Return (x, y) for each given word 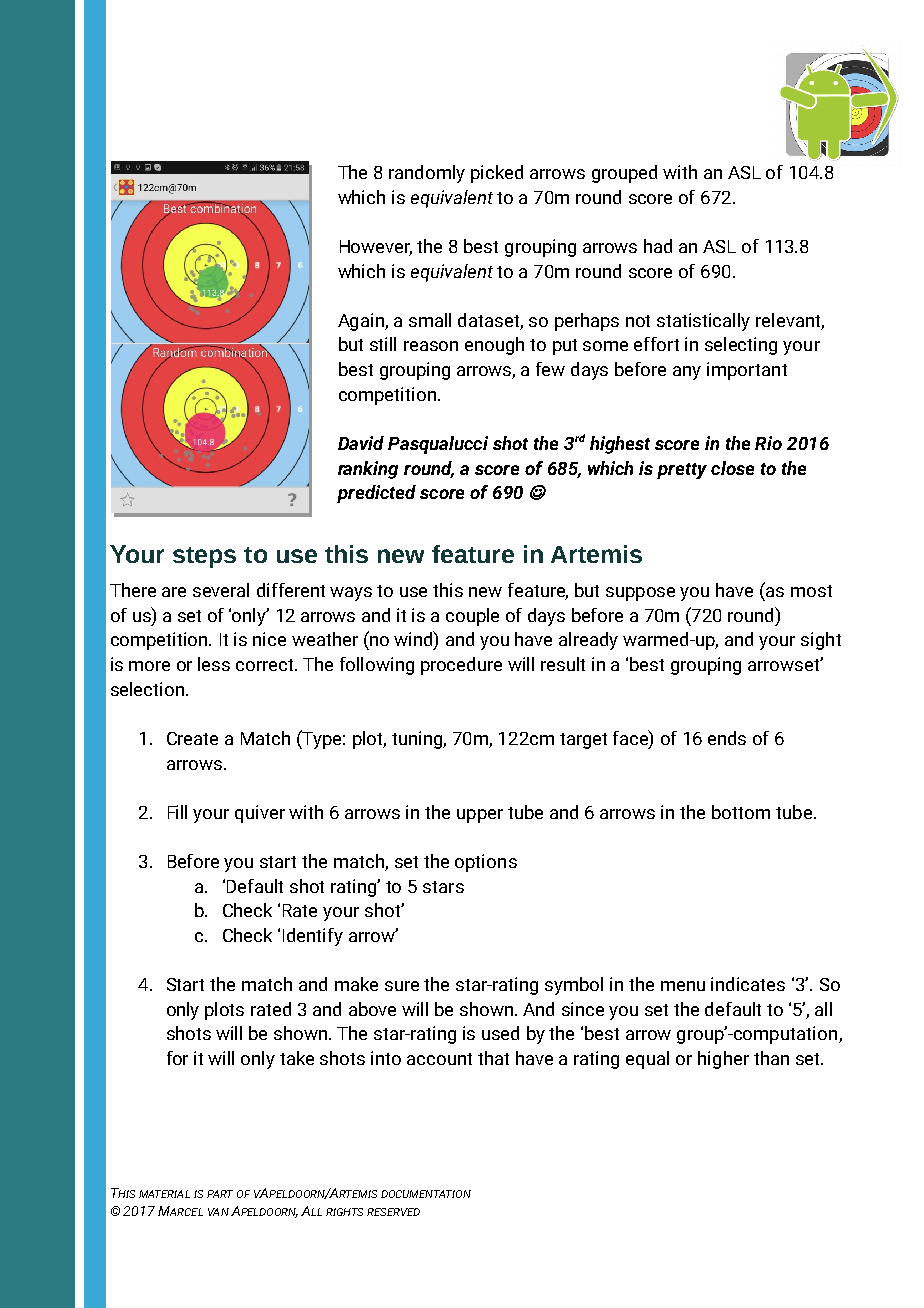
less (214, 664)
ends (727, 738)
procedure (461, 666)
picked (497, 174)
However (376, 248)
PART (220, 1194)
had (658, 246)
